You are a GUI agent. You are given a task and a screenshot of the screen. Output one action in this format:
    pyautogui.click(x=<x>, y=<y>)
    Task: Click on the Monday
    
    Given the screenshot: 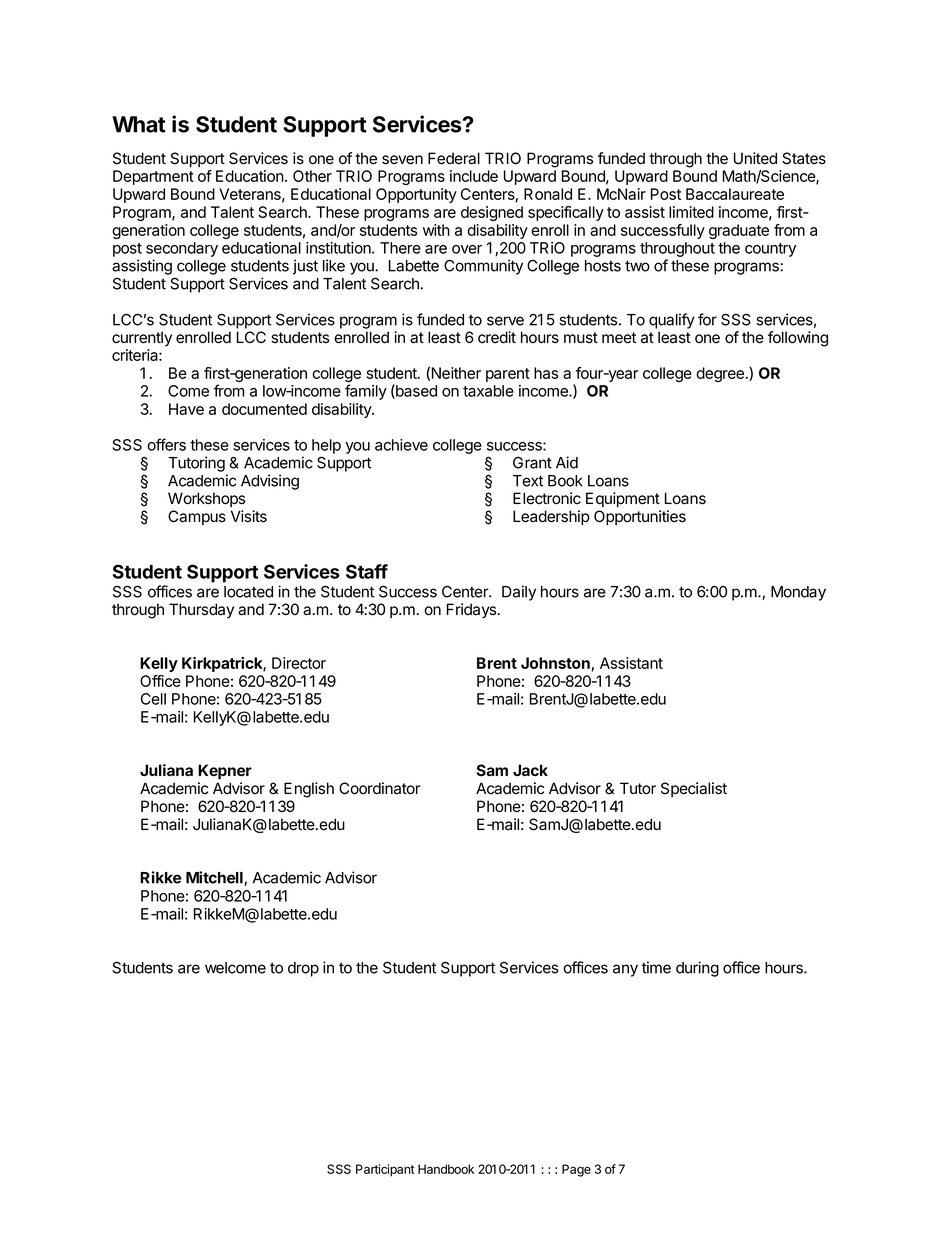 What is the action you would take?
    pyautogui.click(x=798, y=593)
